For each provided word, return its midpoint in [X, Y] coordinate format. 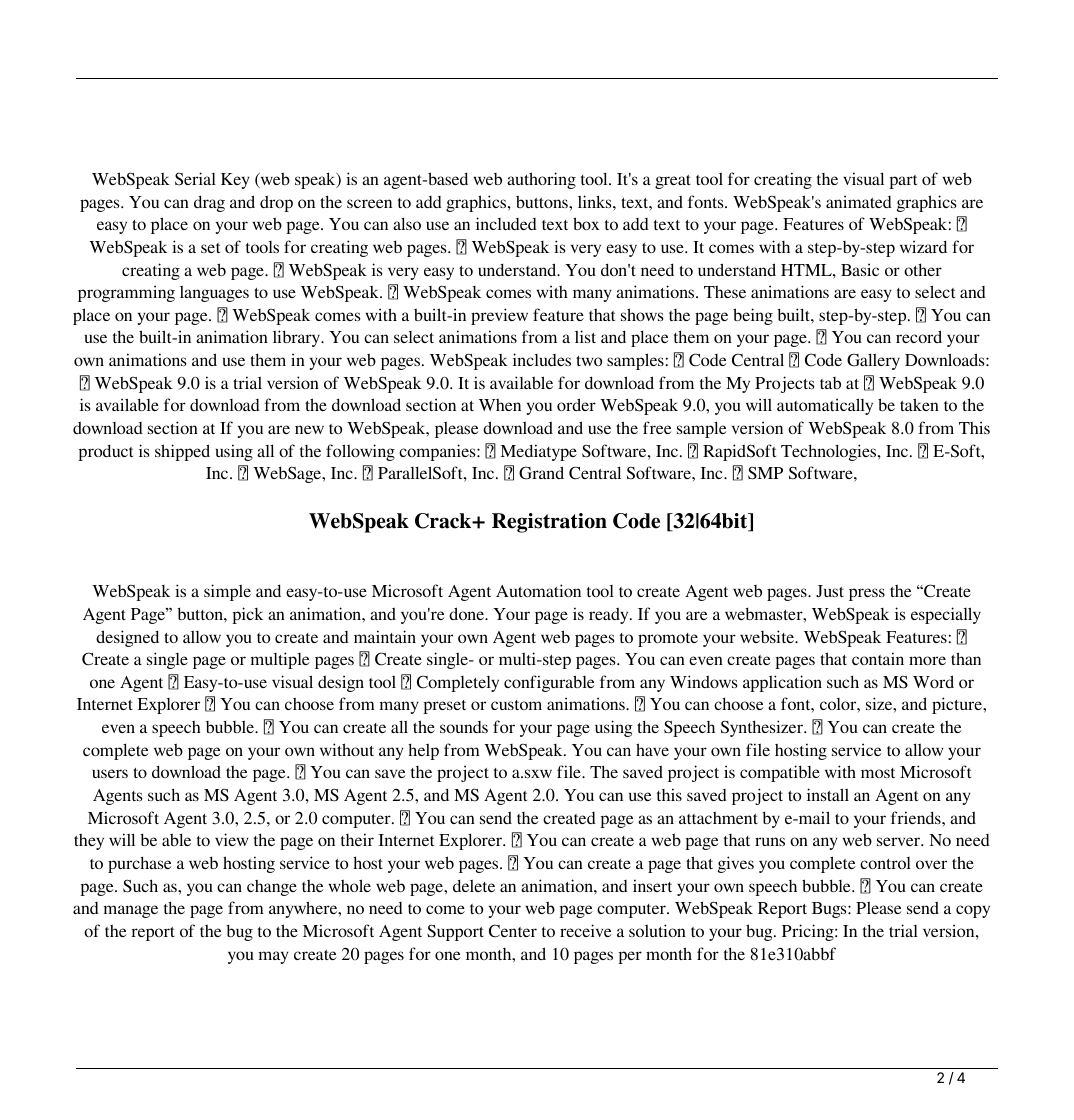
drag [209, 203]
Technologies [830, 452]
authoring [541, 180]
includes [542, 359]
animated [859, 201]
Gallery [873, 361]
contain [878, 658]
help [424, 751]
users [110, 773]
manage [131, 911]
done [467, 613]
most [878, 773]
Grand [541, 473]
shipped [182, 452]
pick [247, 615]
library [298, 338]
